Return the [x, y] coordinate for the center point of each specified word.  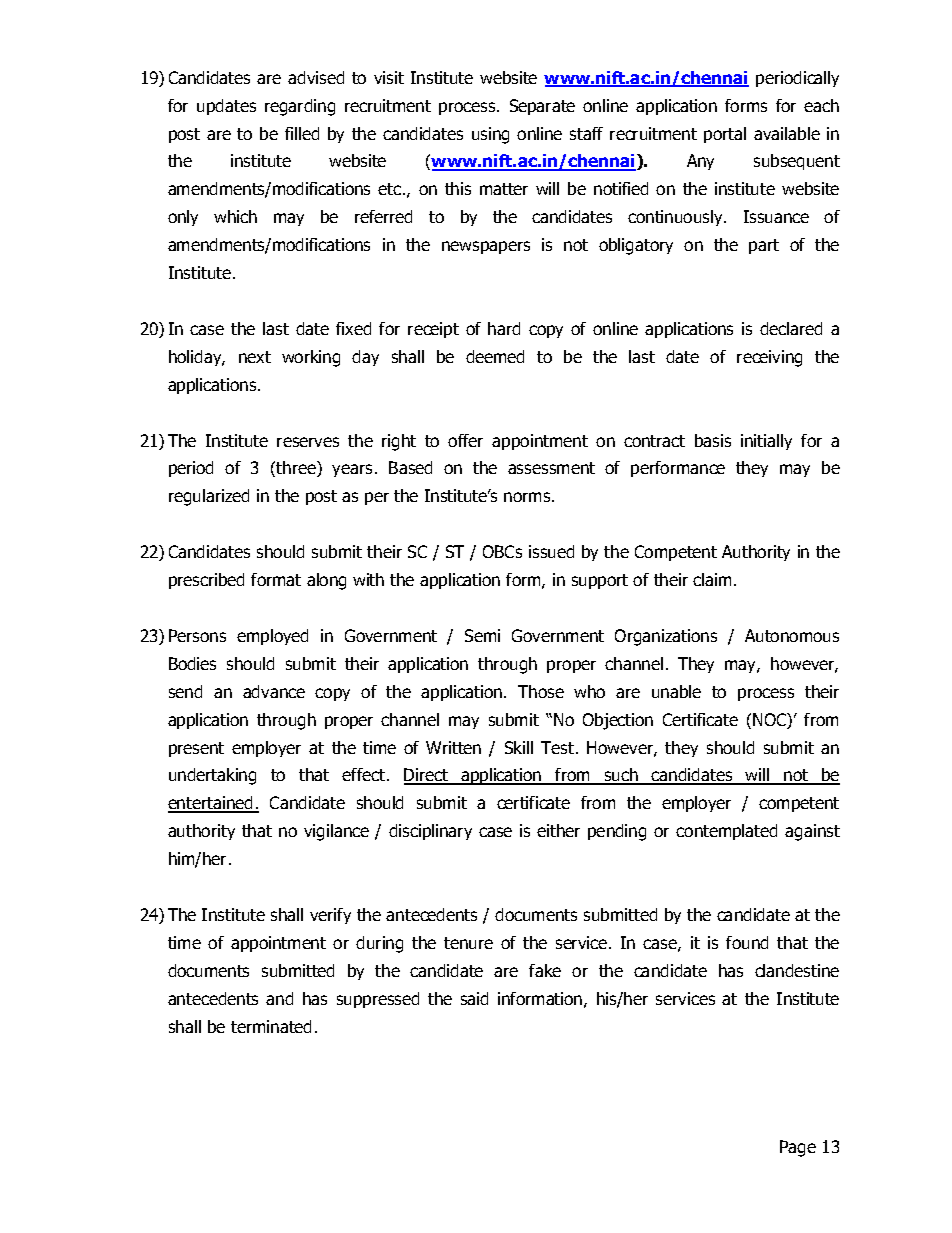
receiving [769, 358]
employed [272, 637]
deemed [495, 356]
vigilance [336, 832]
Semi [482, 635]
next [255, 357]
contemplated [726, 832]
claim [712, 579]
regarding [300, 107]
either [558, 830]
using [490, 135]
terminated [271, 1026]
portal [725, 135]
